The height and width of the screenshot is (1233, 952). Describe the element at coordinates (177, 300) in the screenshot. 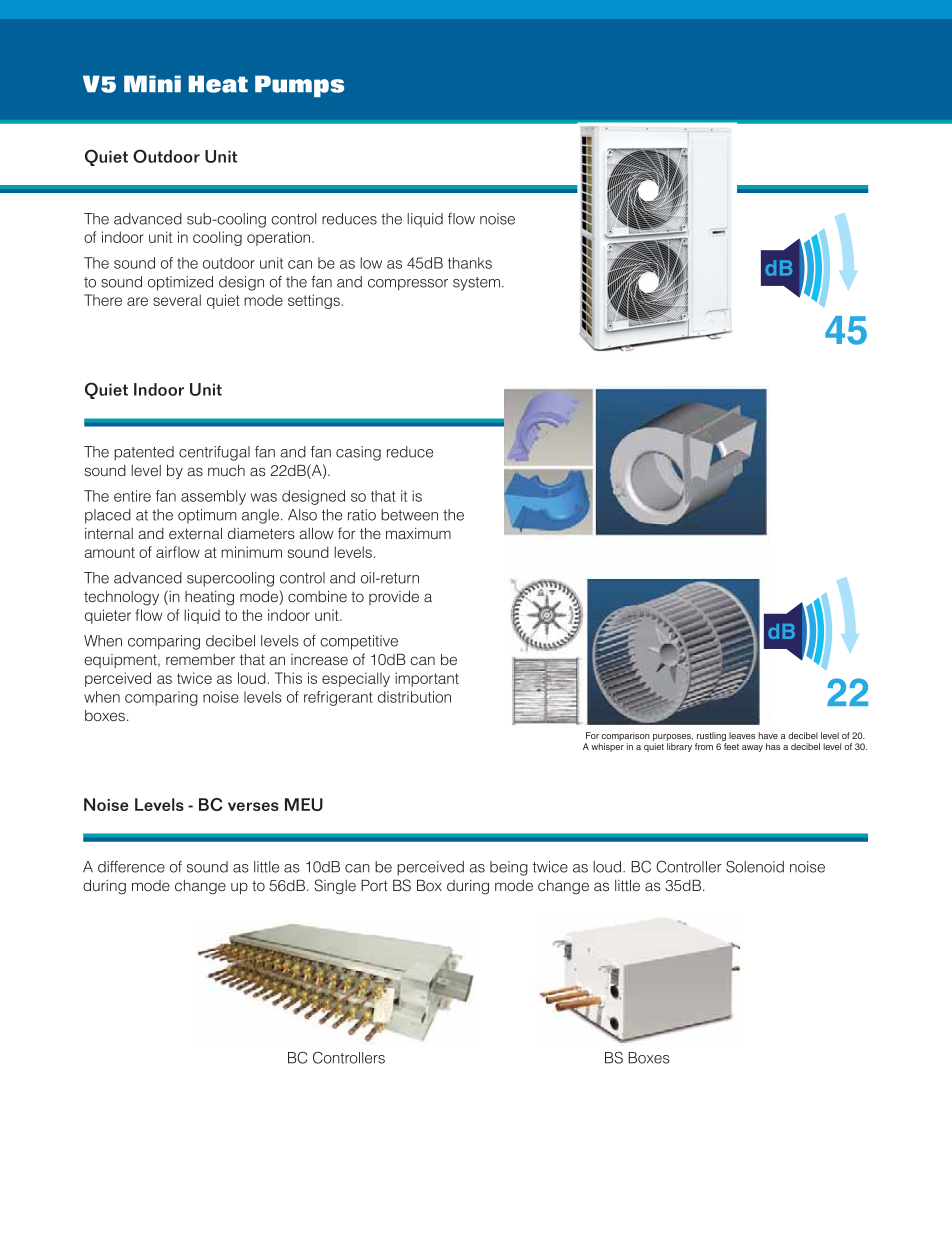

I see `several` at that location.
